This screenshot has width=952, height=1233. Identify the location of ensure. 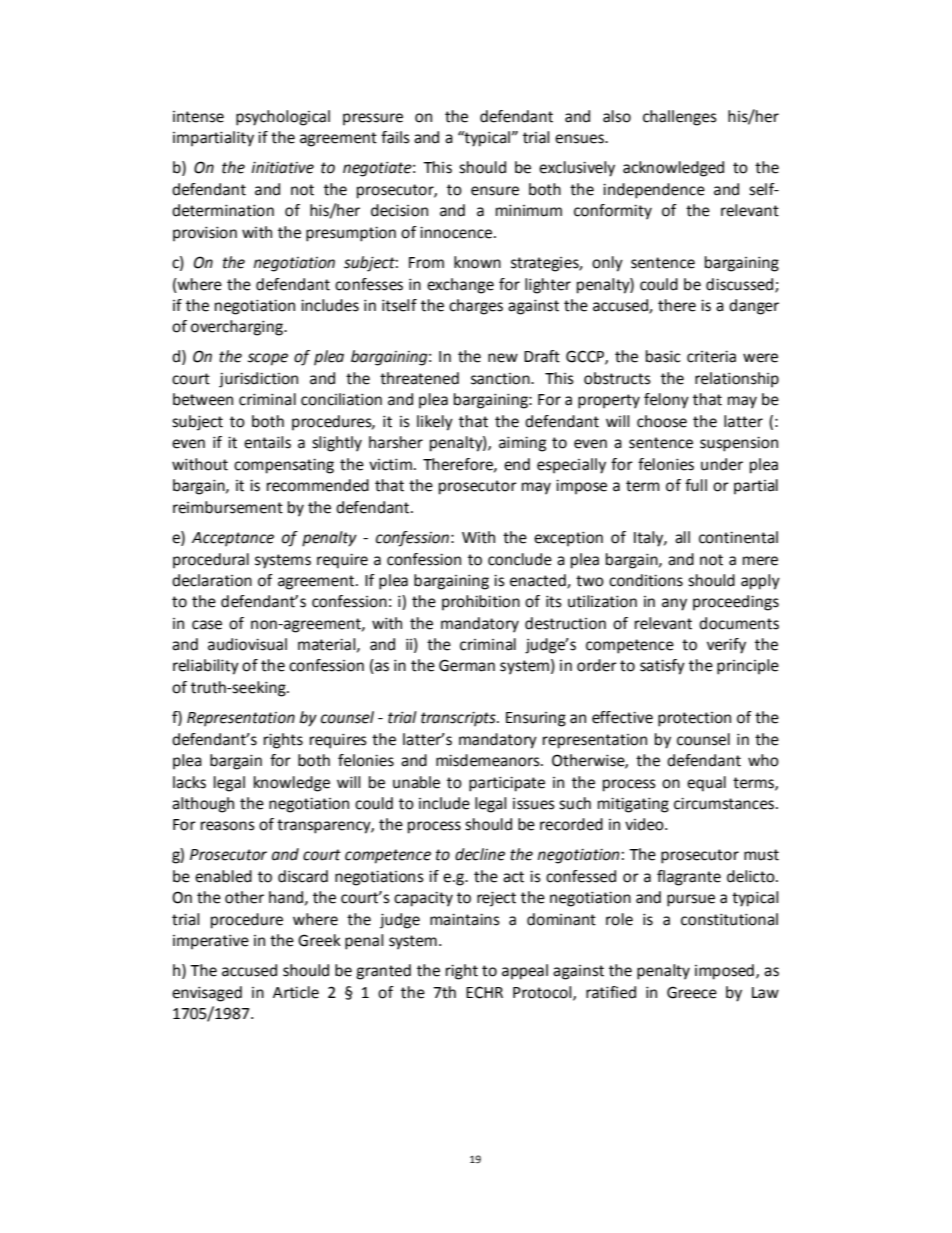
(495, 191).
